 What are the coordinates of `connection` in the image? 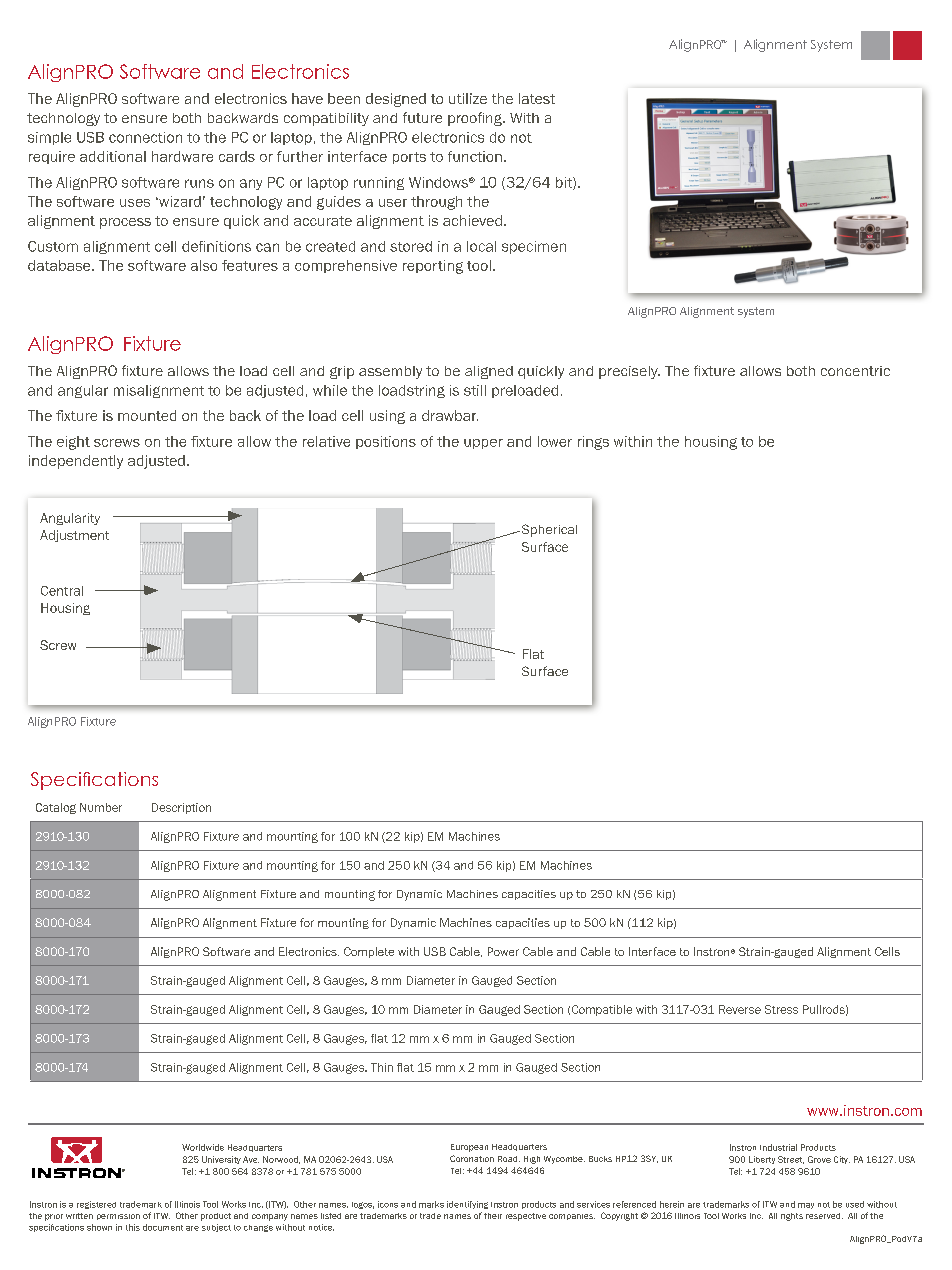 It's located at (145, 137).
